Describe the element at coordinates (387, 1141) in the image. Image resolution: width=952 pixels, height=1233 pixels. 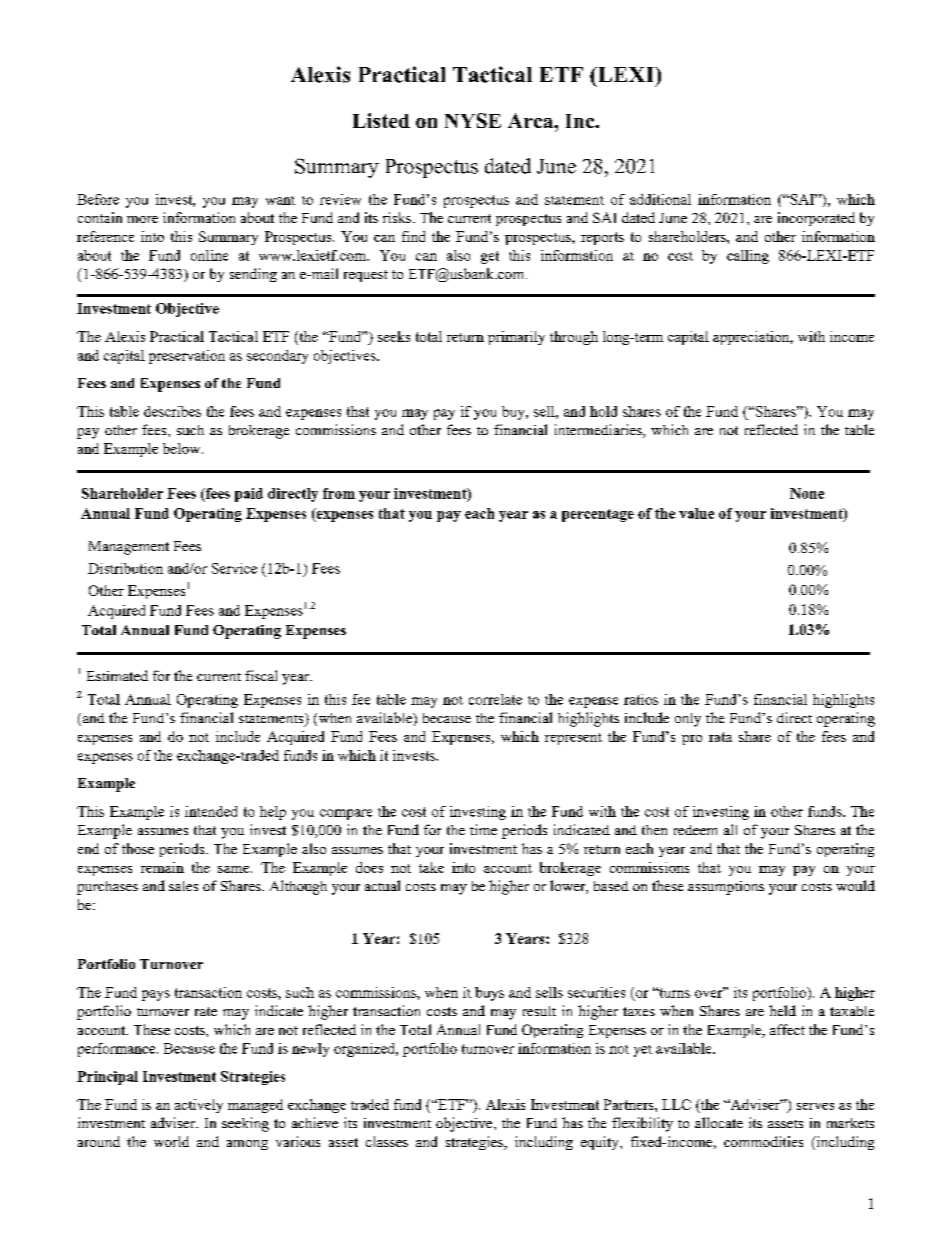
I see `classes` at that location.
